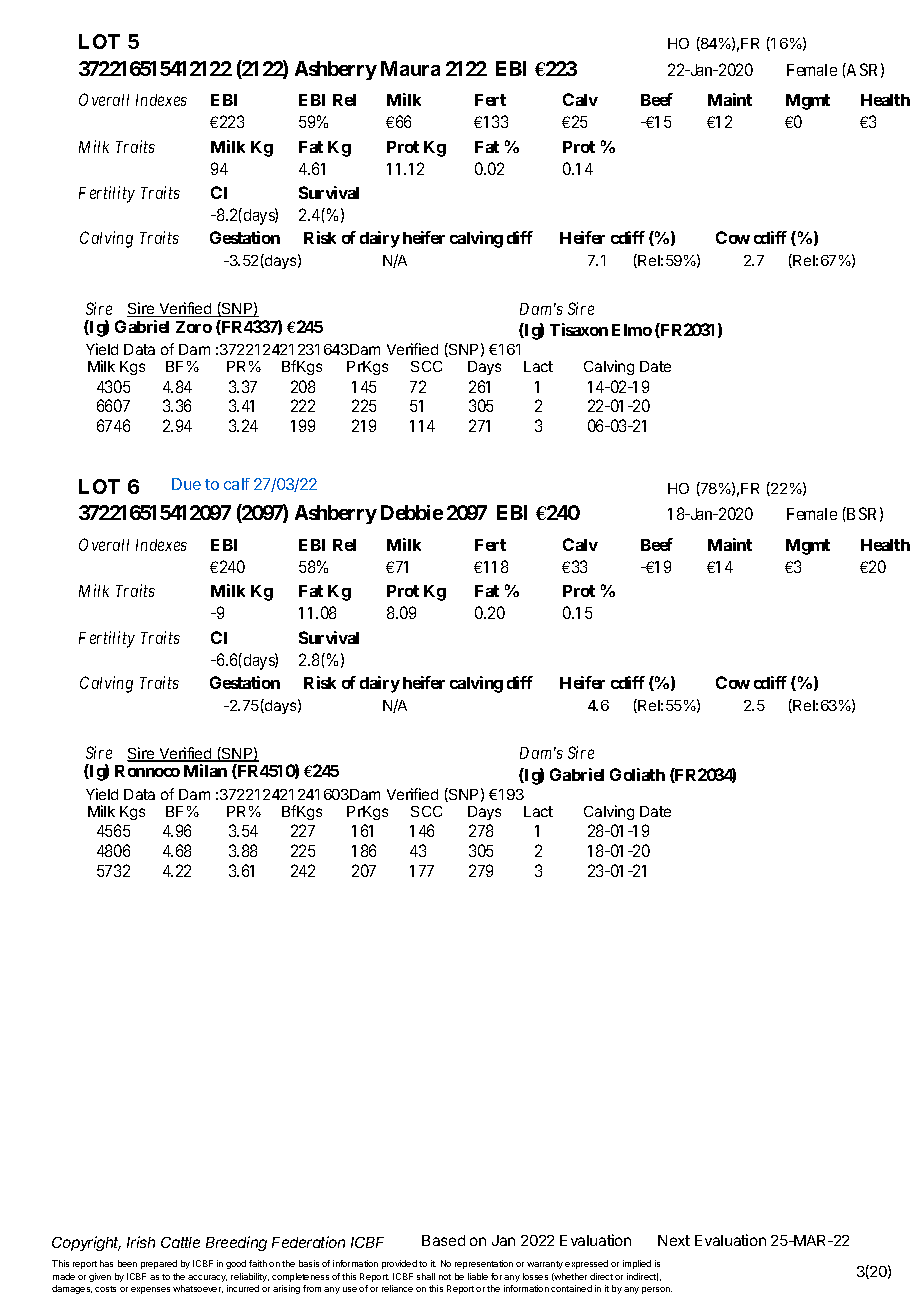  What do you see at coordinates (141, 1242) in the screenshot?
I see `Irish` at bounding box center [141, 1242].
